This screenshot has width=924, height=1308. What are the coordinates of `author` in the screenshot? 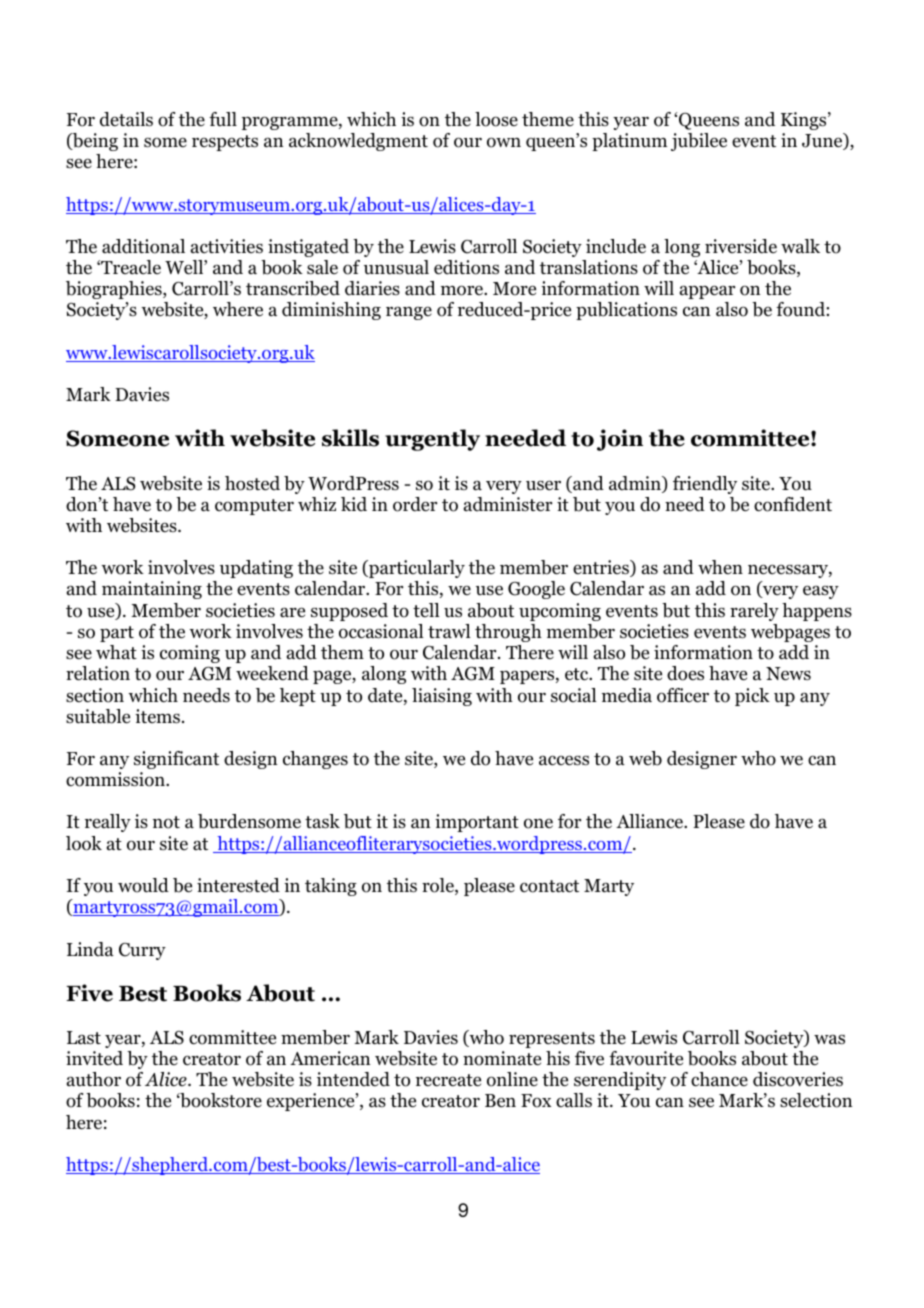 It's located at (94, 1079).
